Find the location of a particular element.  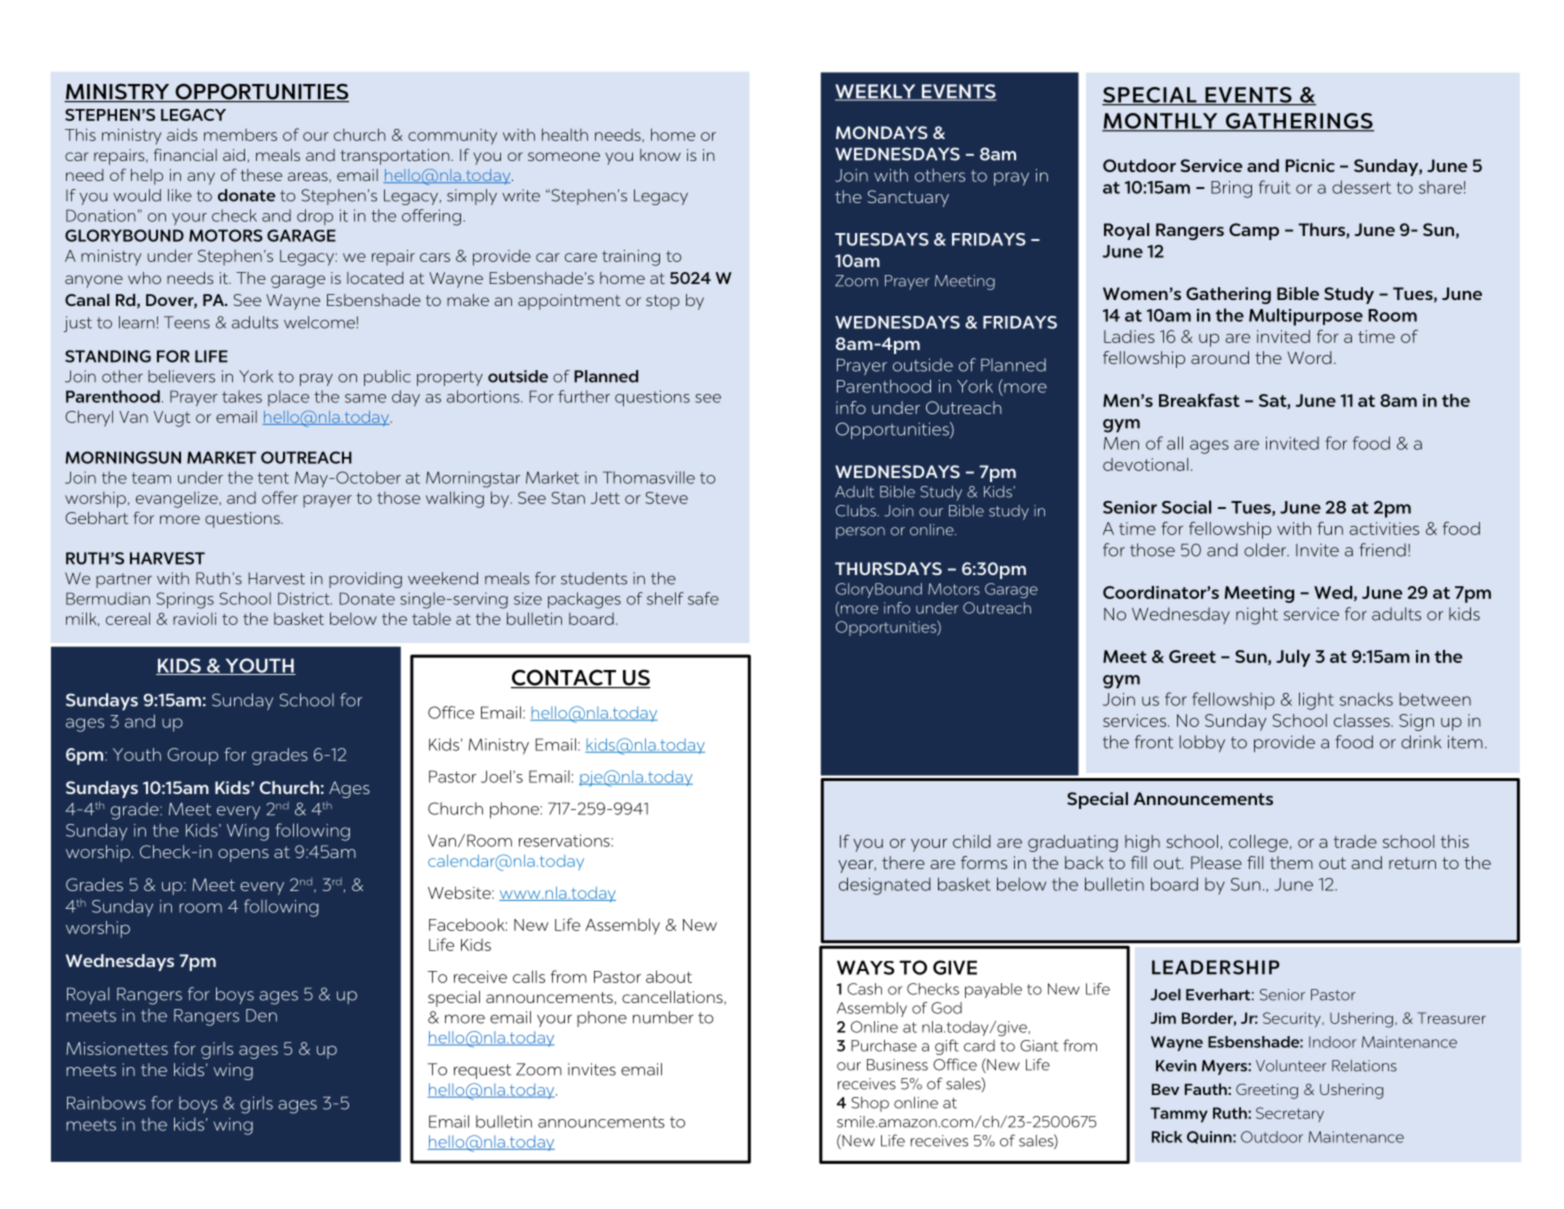

Picnic is located at coordinates (1310, 165).
